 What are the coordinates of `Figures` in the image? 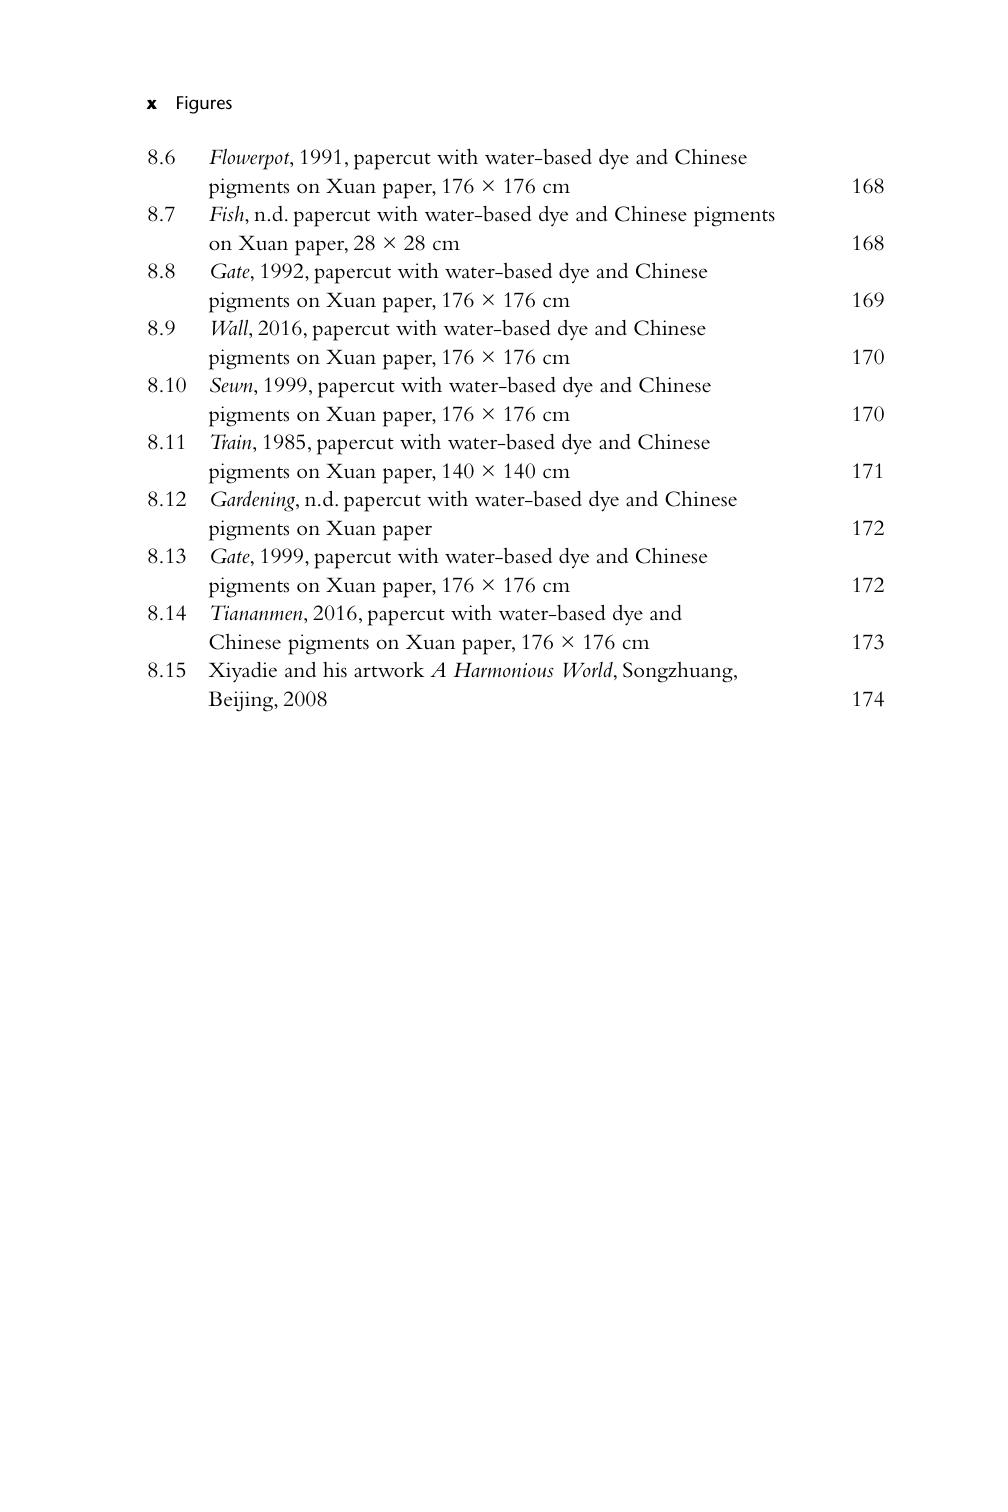 It's located at (204, 105).
